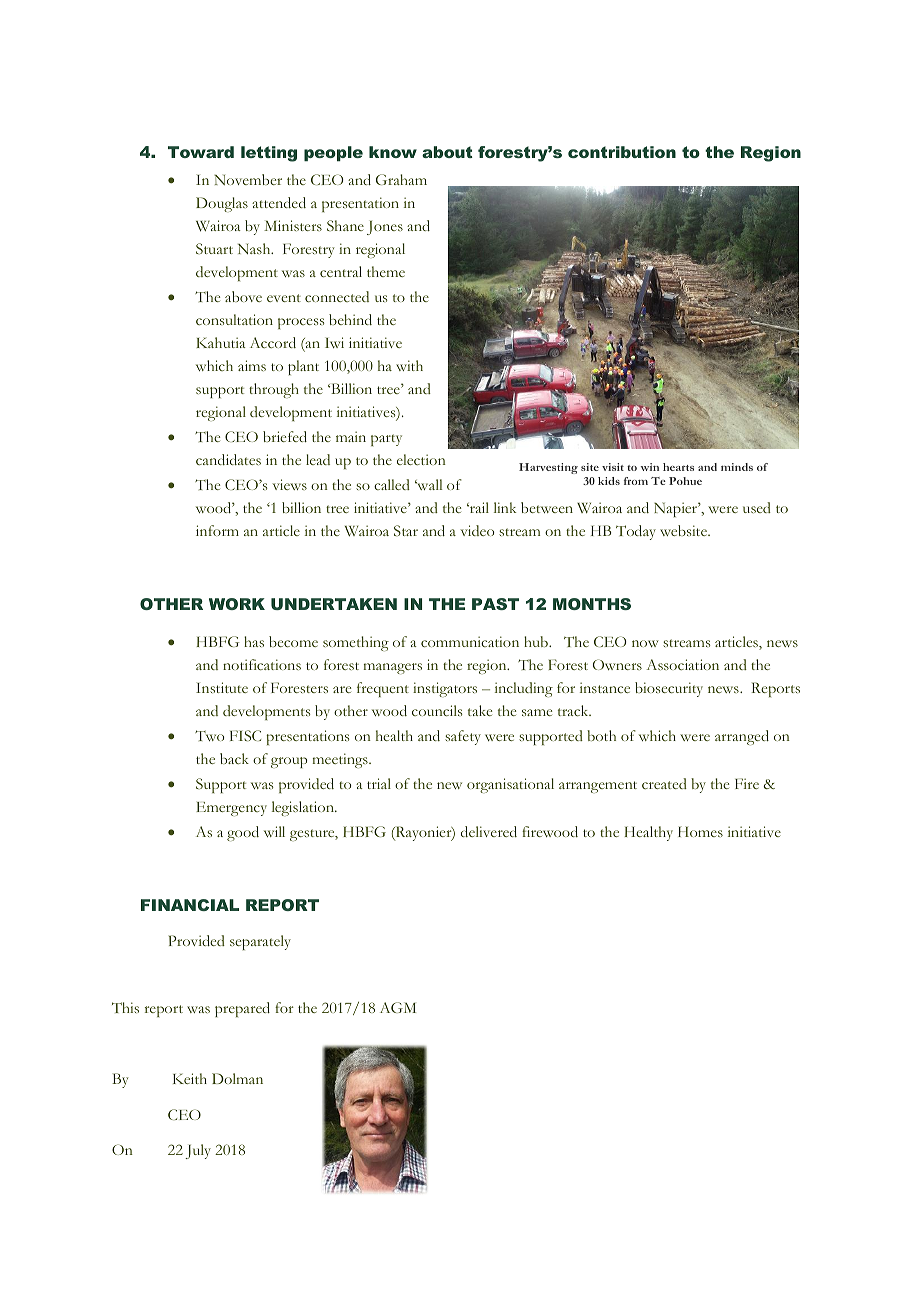  Describe the element at coordinates (682, 664) in the screenshot. I see `Association` at that location.
